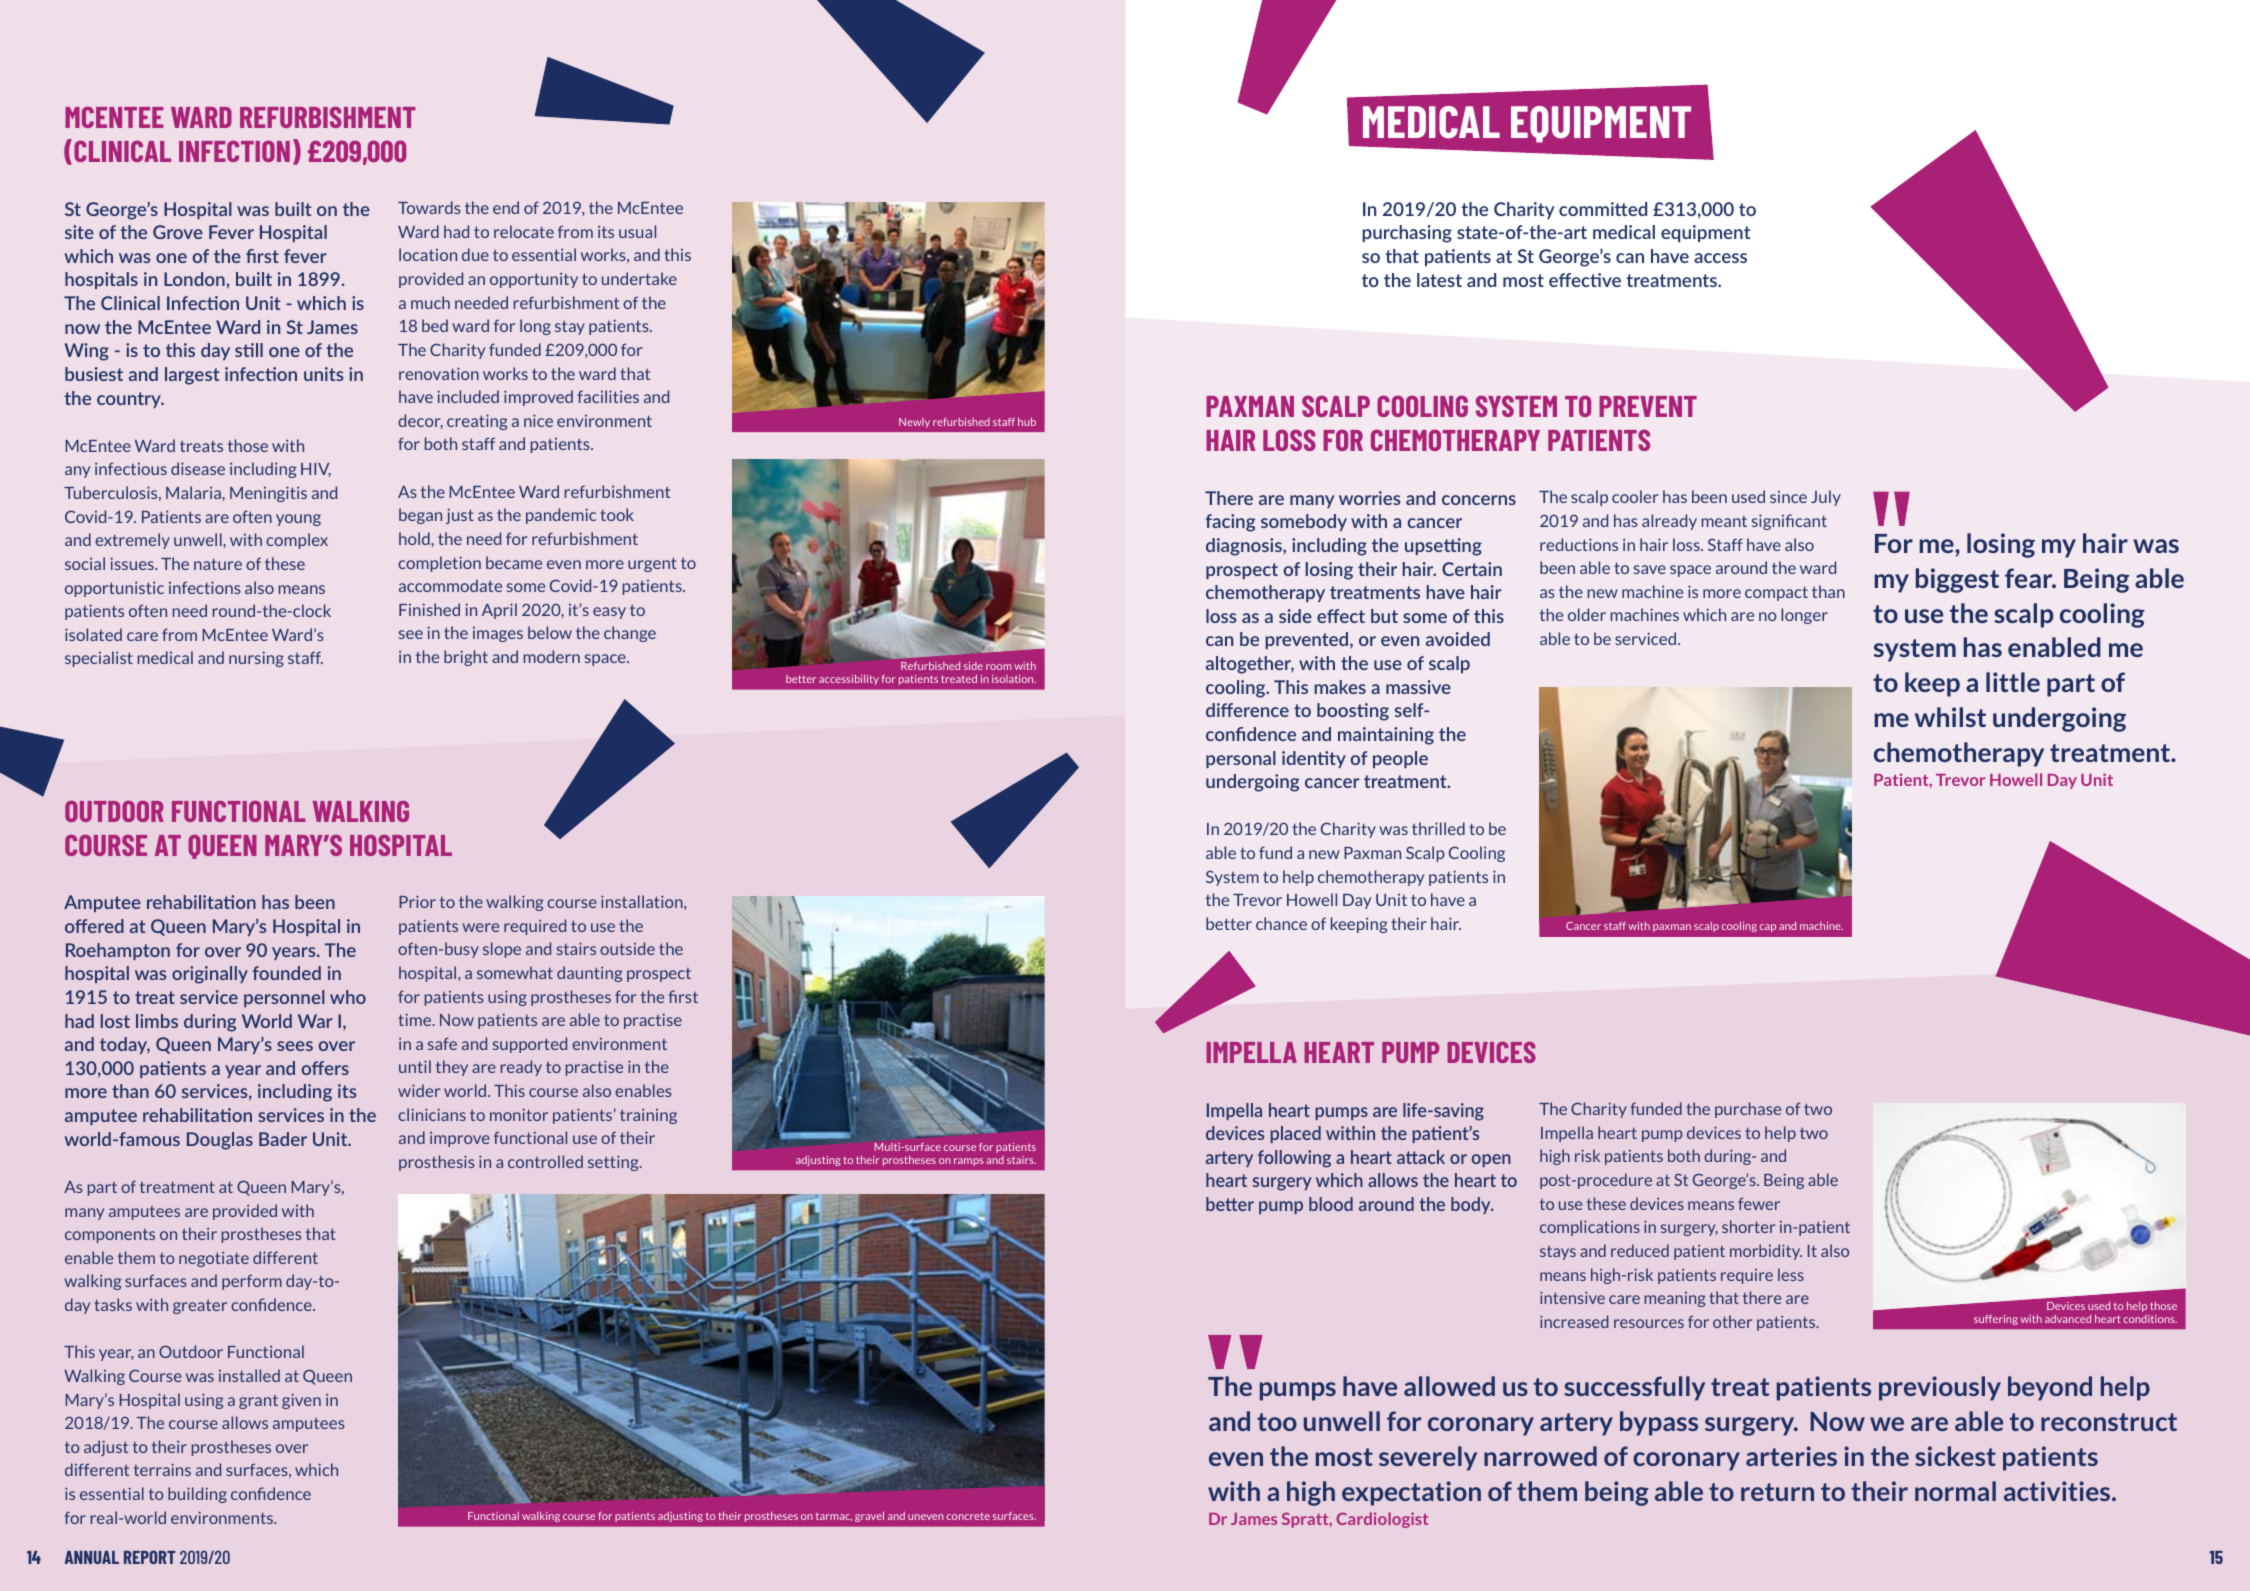 The image size is (2250, 1591). Describe the element at coordinates (325, 1068) in the image. I see `offers` at that location.
